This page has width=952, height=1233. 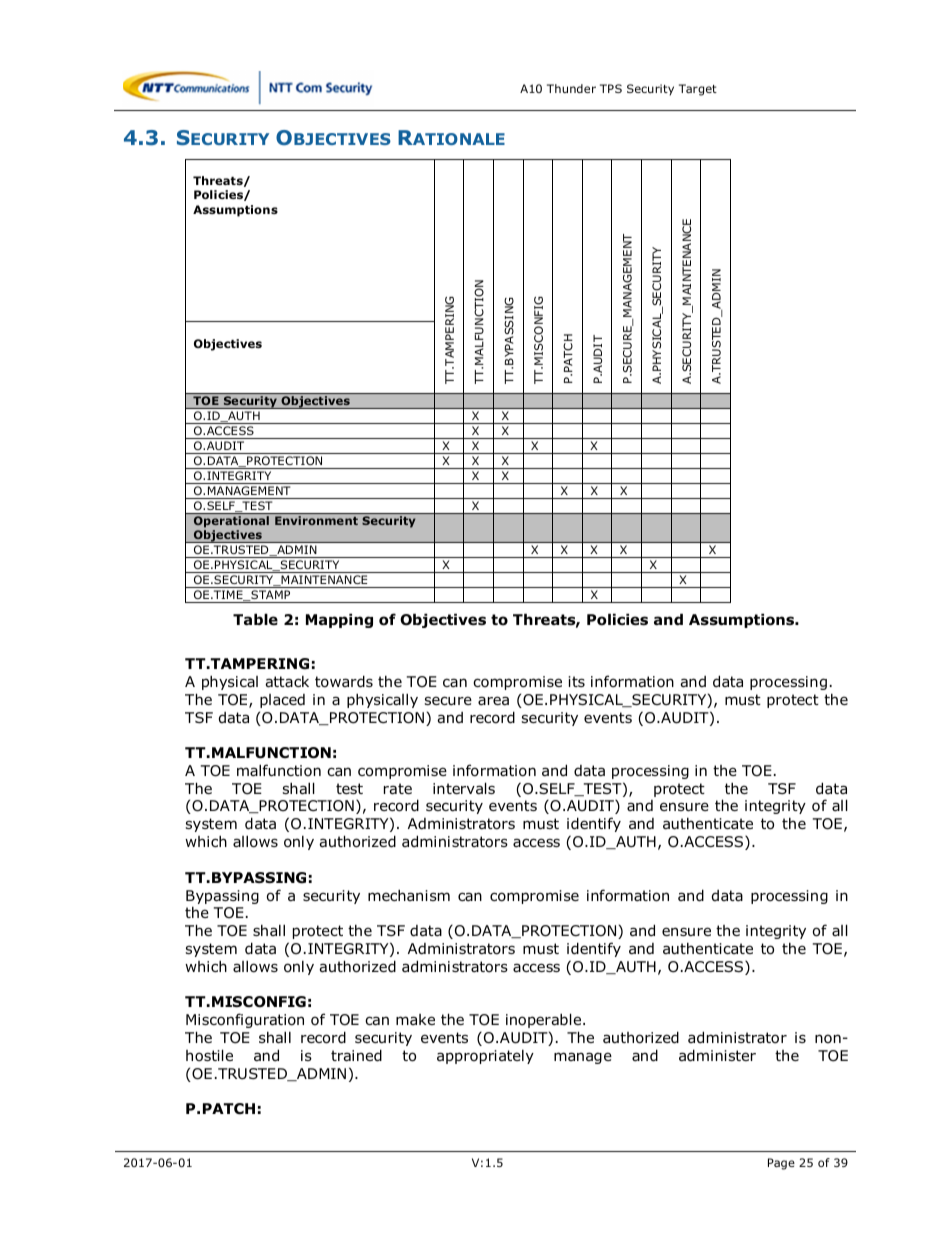 What do you see at coordinates (493, 701) in the page?
I see `area` at bounding box center [493, 701].
